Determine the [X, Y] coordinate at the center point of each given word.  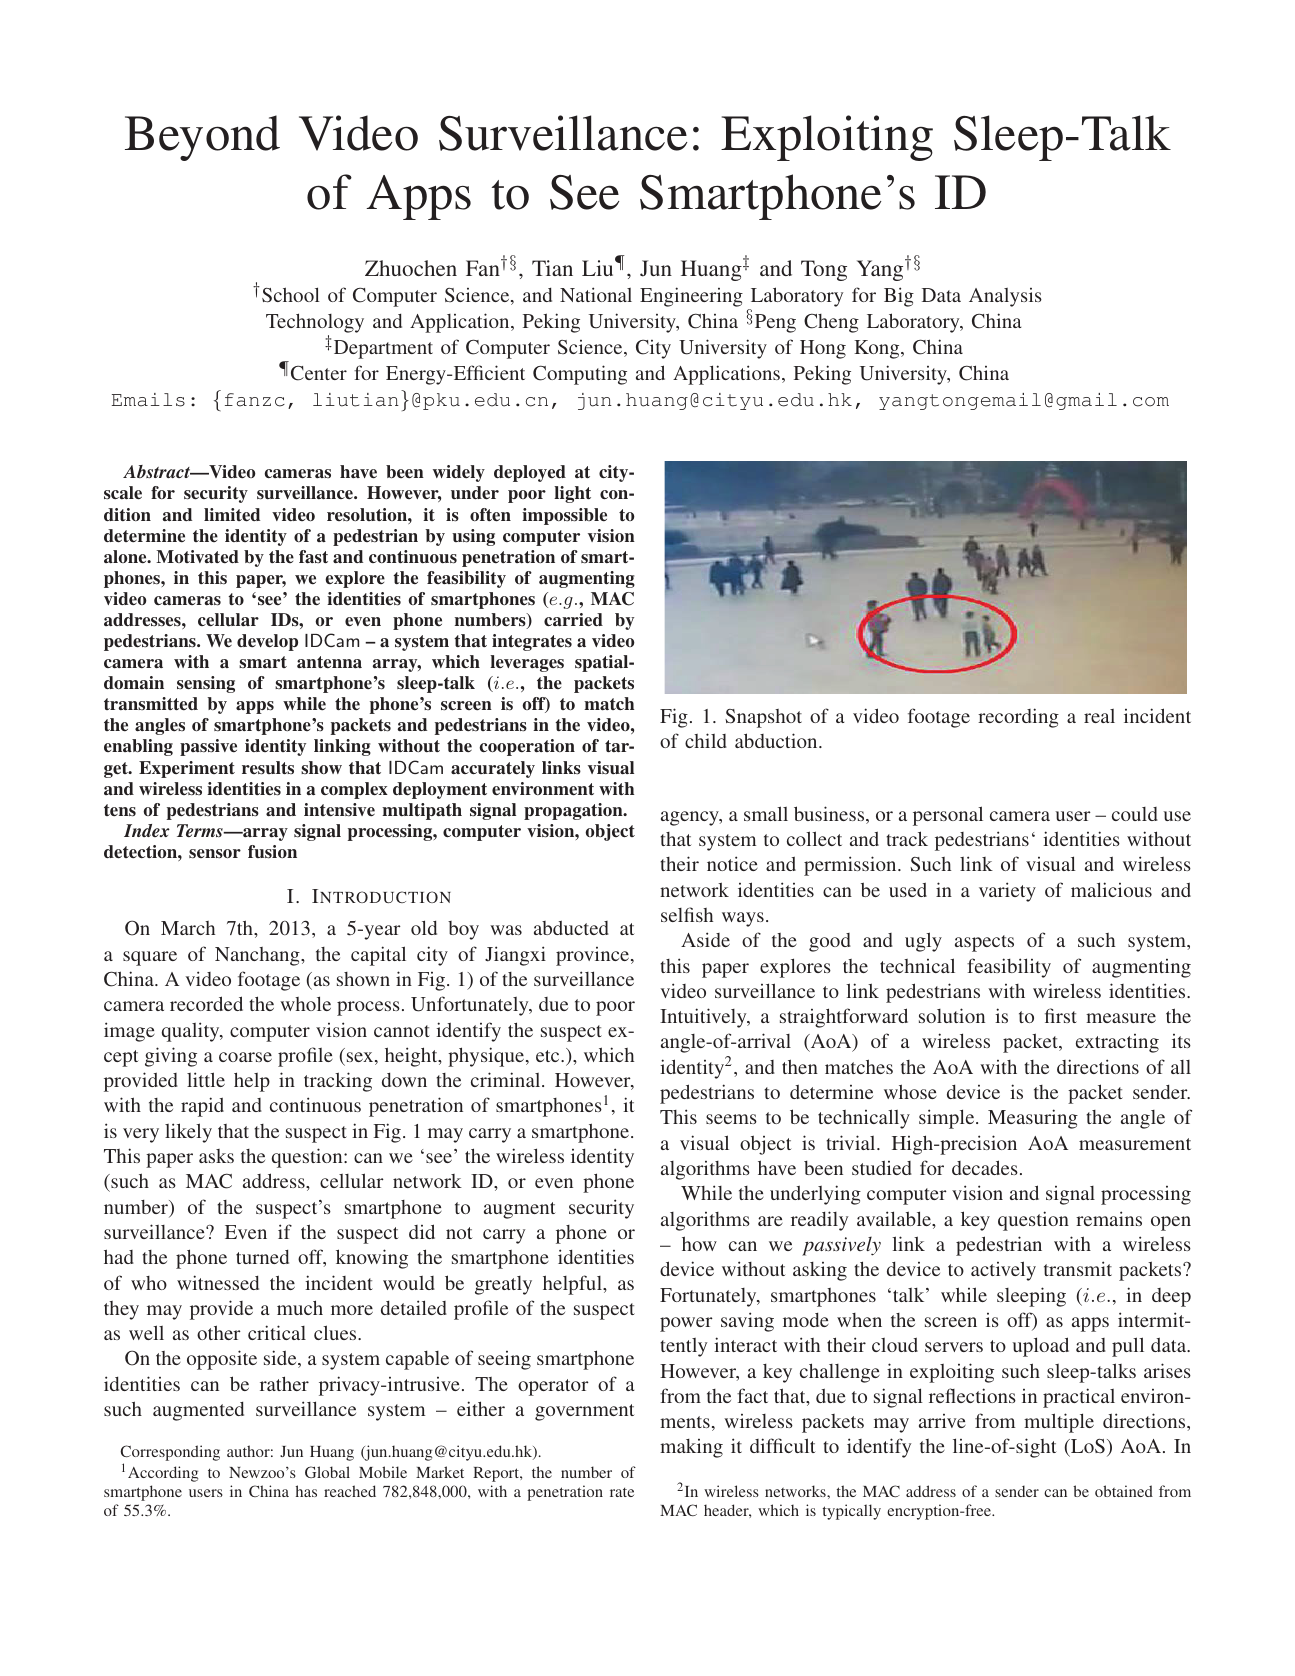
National [596, 294]
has [306, 1491]
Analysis [1005, 297]
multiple [1059, 1423]
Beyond [202, 138]
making [691, 1448]
